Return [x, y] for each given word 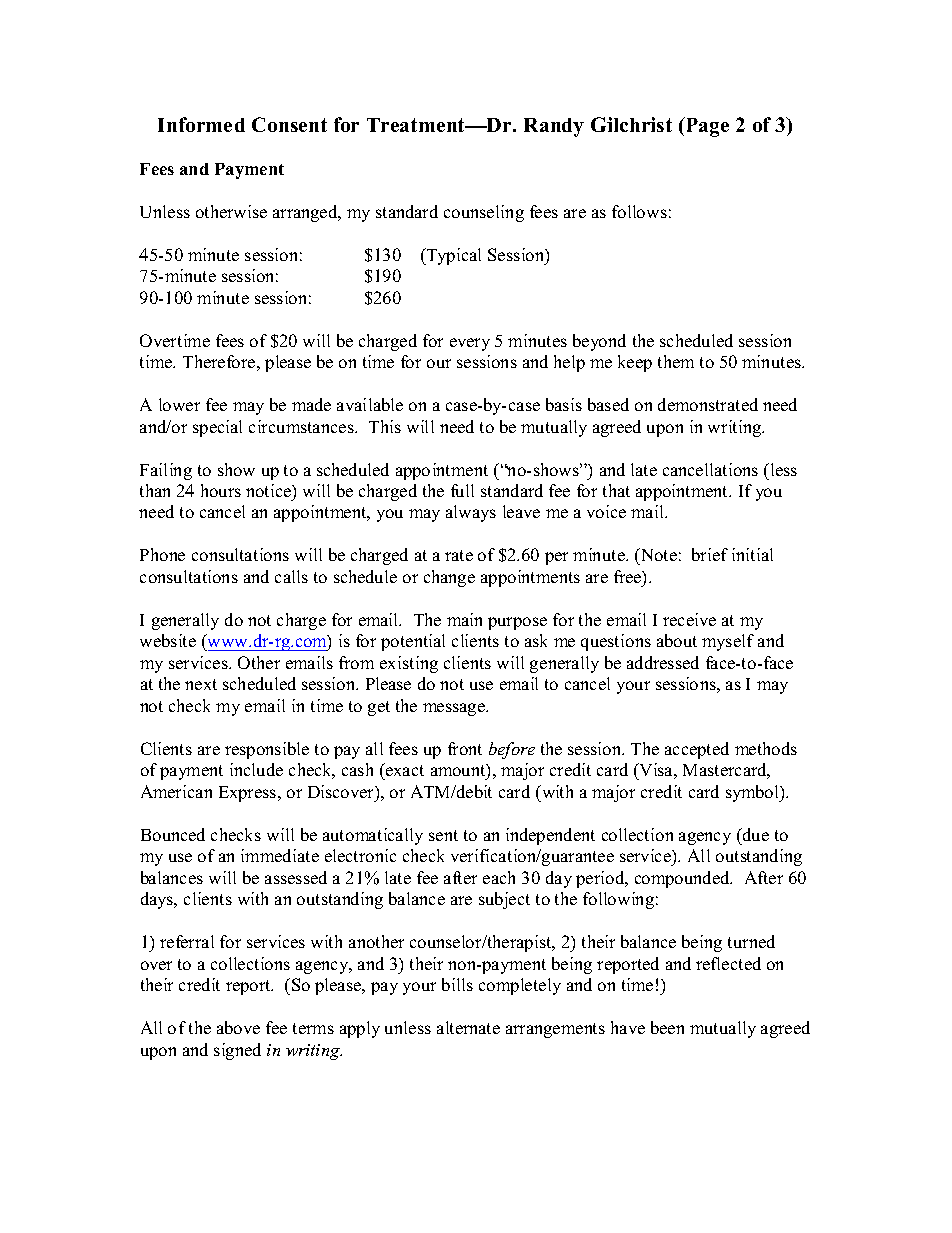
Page [706, 127]
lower [179, 404]
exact [404, 771]
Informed [201, 124]
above [238, 1027]
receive [689, 619]
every [470, 344]
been [667, 1027]
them [676, 361]
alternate [468, 1027]
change [449, 578]
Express [249, 794]
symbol [754, 793]
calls [291, 576]
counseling [484, 213]
